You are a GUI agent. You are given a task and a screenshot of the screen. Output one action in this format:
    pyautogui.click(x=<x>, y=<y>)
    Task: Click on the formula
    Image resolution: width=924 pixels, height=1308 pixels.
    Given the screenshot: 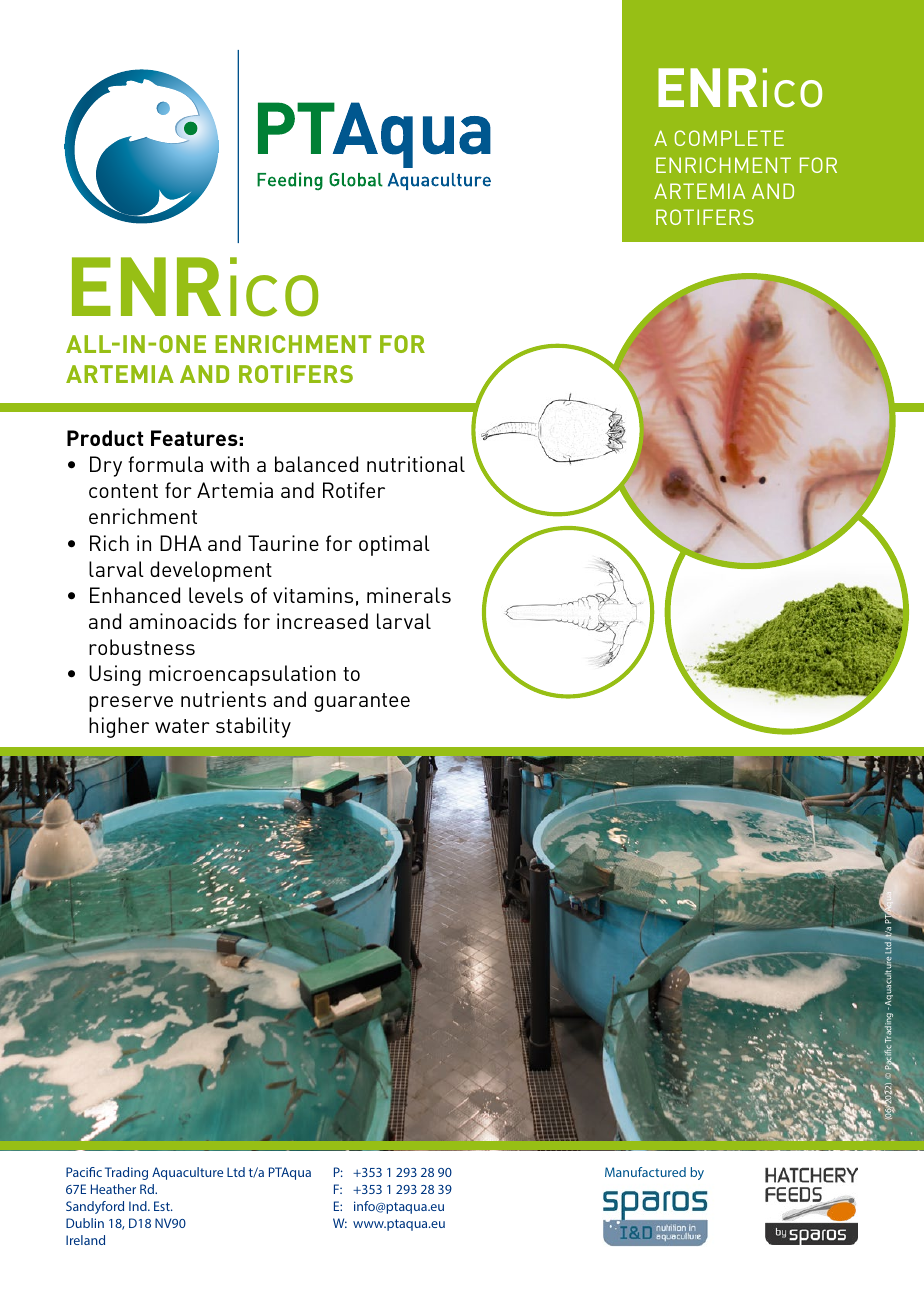 What is the action you would take?
    pyautogui.click(x=165, y=464)
